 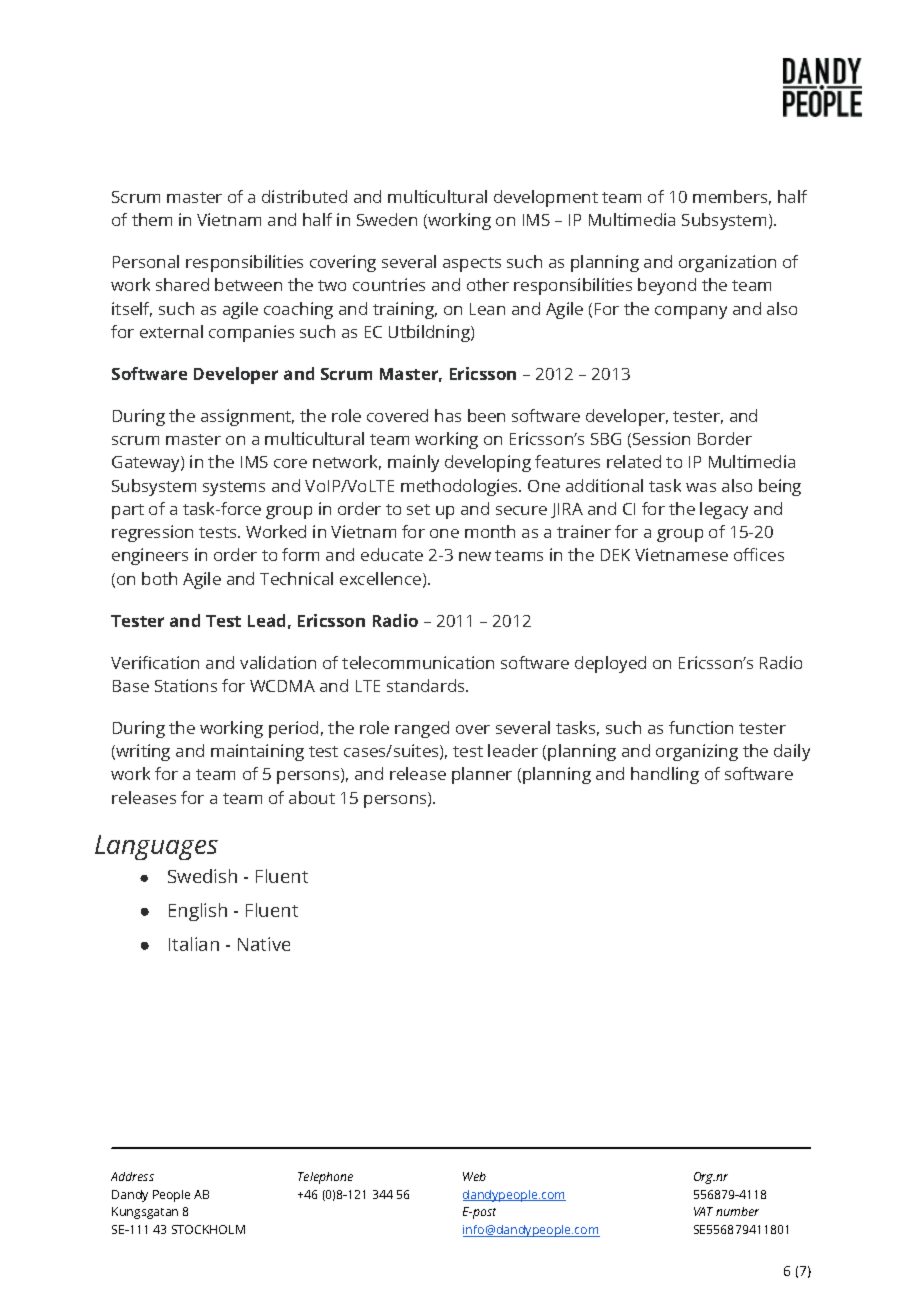 I want to click on STOCKHOLM, so click(x=208, y=1229).
